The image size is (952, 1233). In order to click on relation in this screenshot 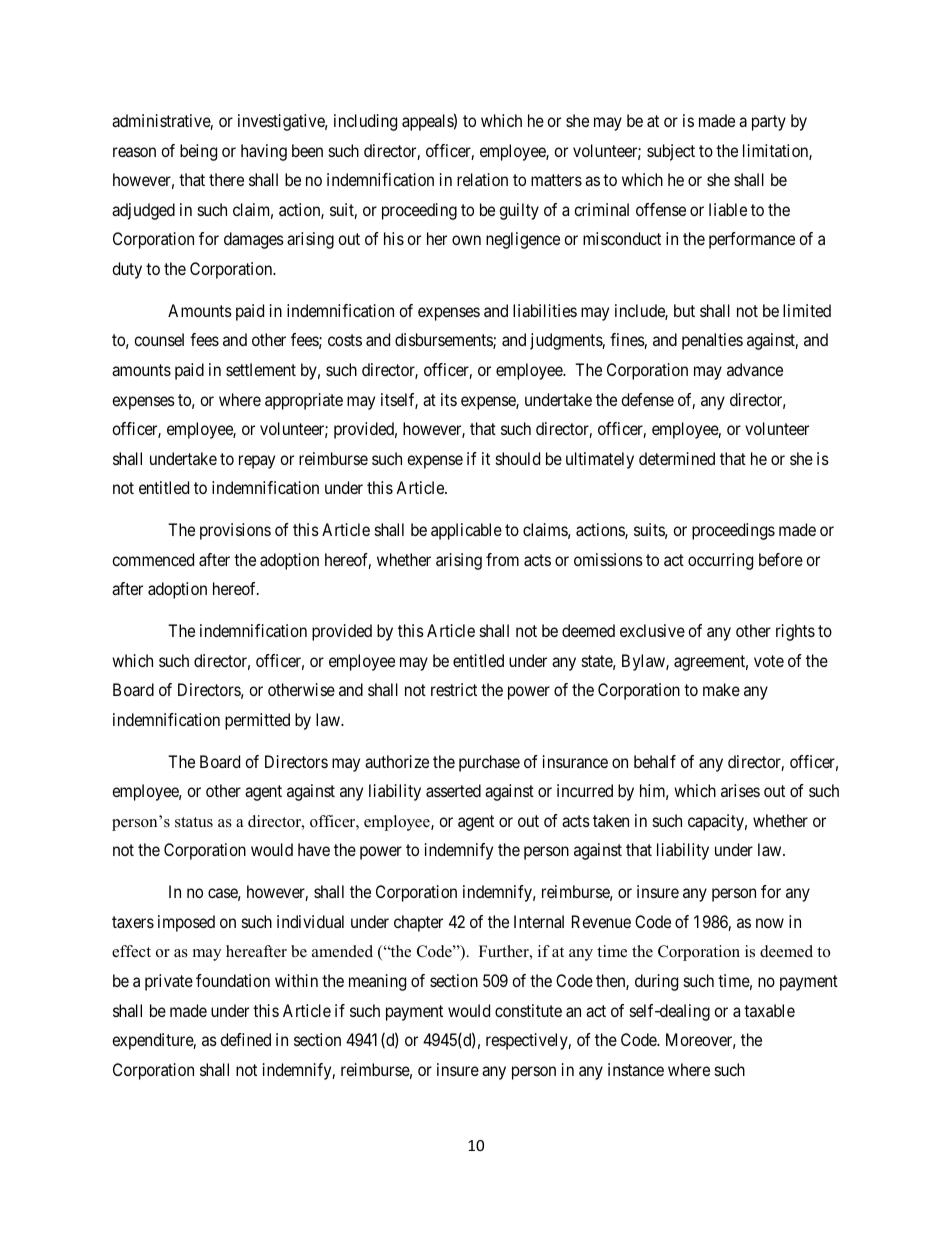, I will do `click(482, 179)`.
